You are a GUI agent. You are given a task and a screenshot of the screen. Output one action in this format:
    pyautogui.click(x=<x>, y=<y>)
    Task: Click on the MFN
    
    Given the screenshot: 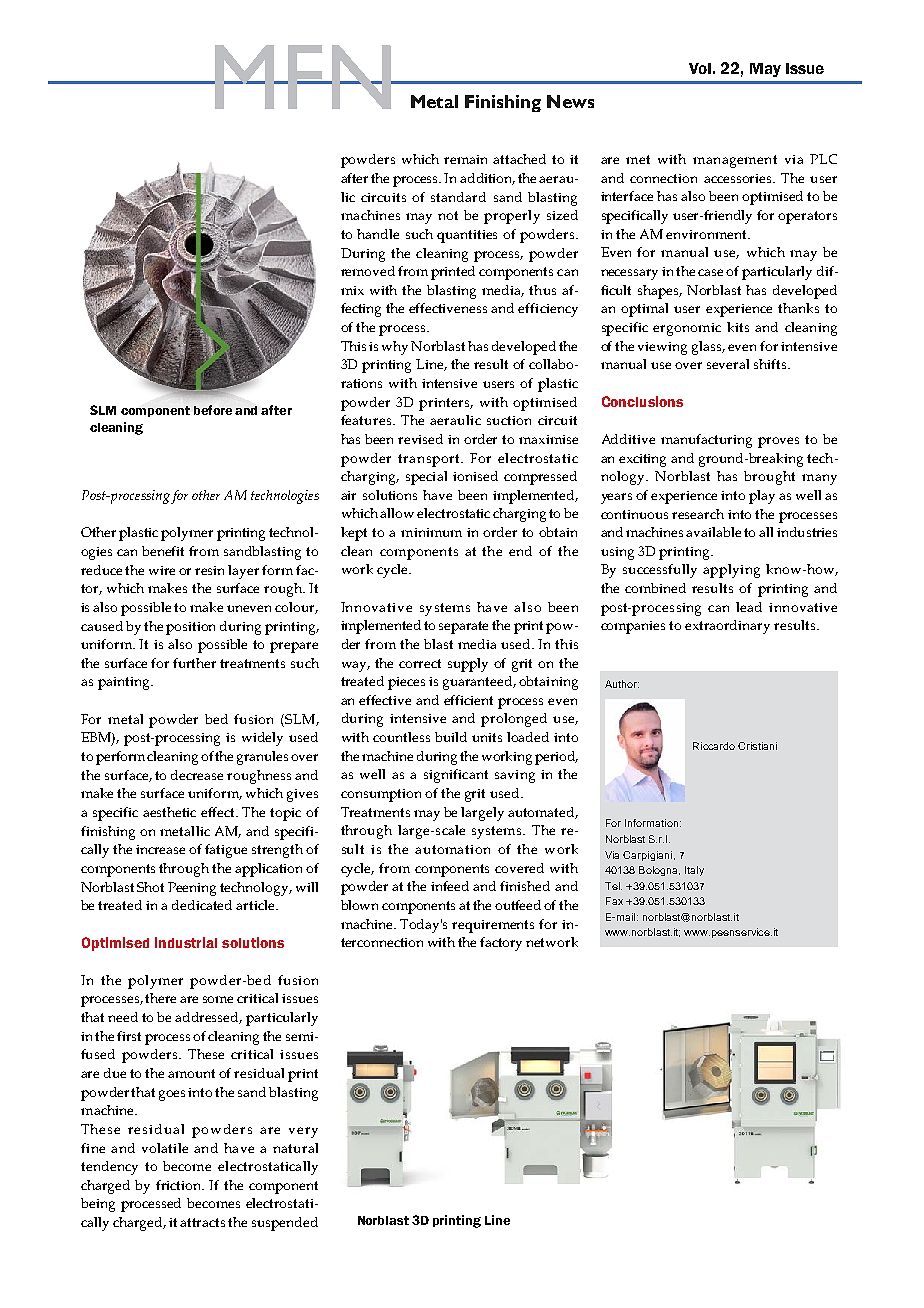 What is the action you would take?
    pyautogui.click(x=302, y=77)
